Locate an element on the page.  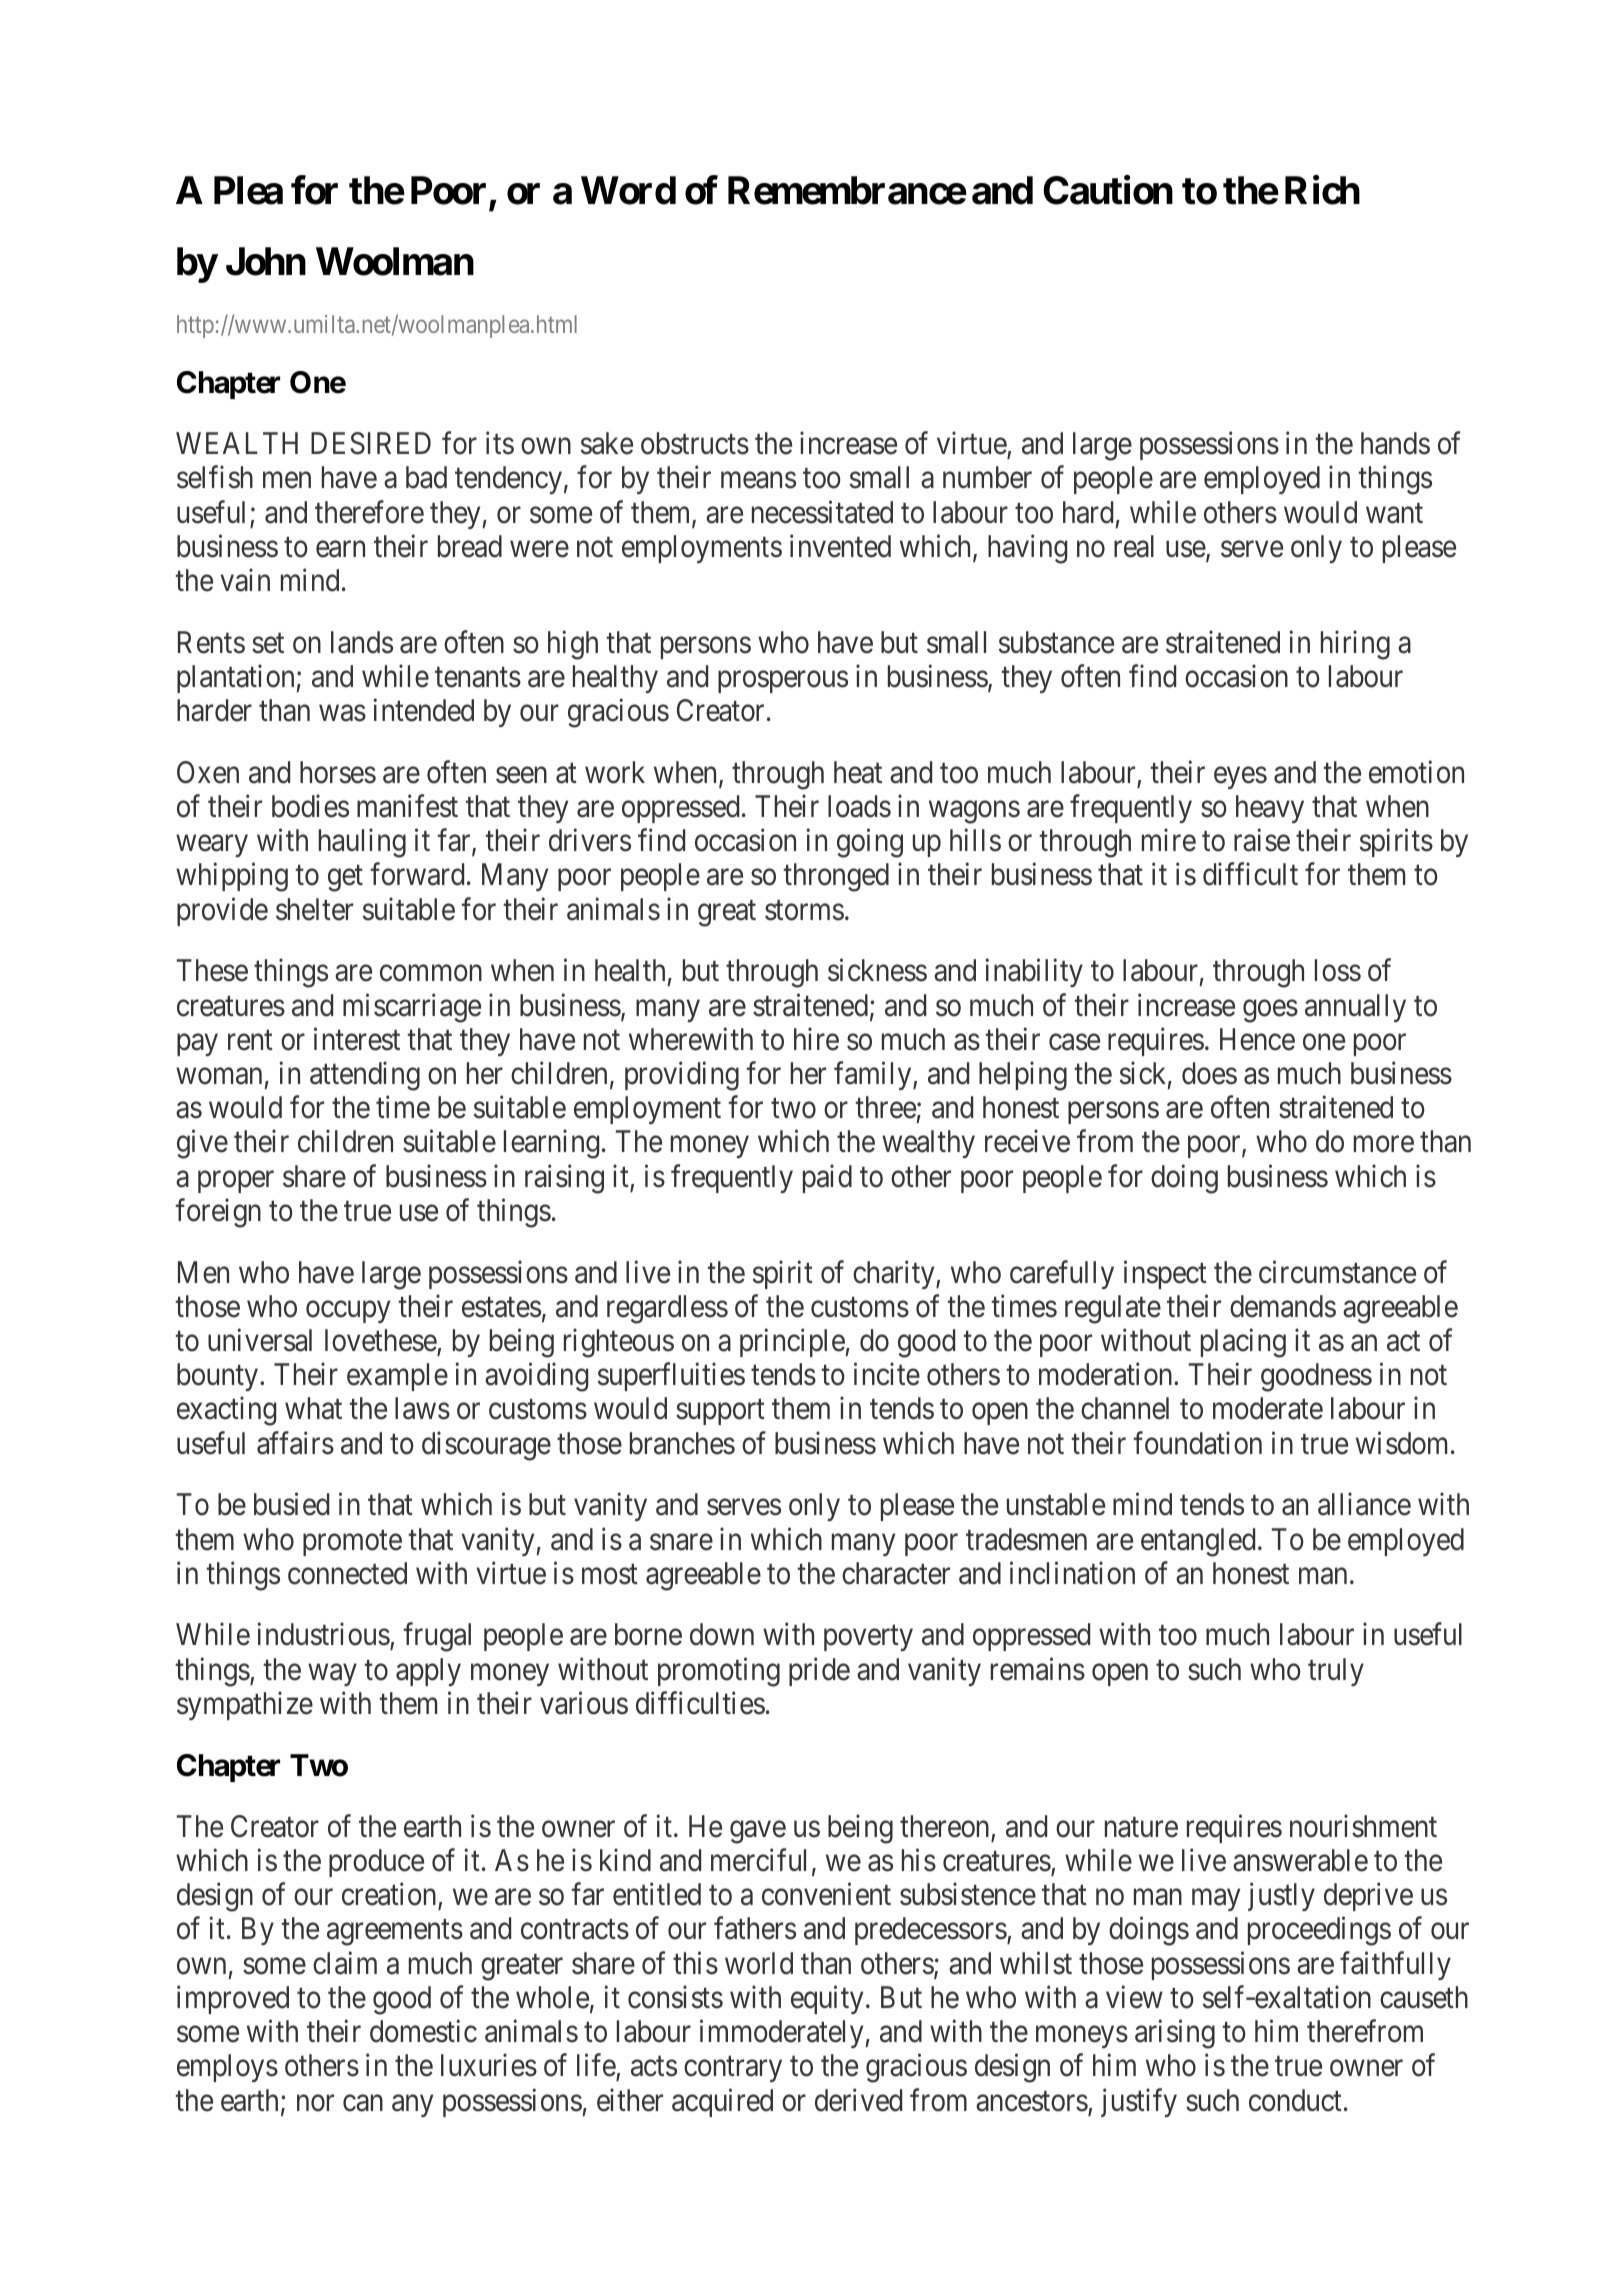
conduct is located at coordinates (1295, 2100).
